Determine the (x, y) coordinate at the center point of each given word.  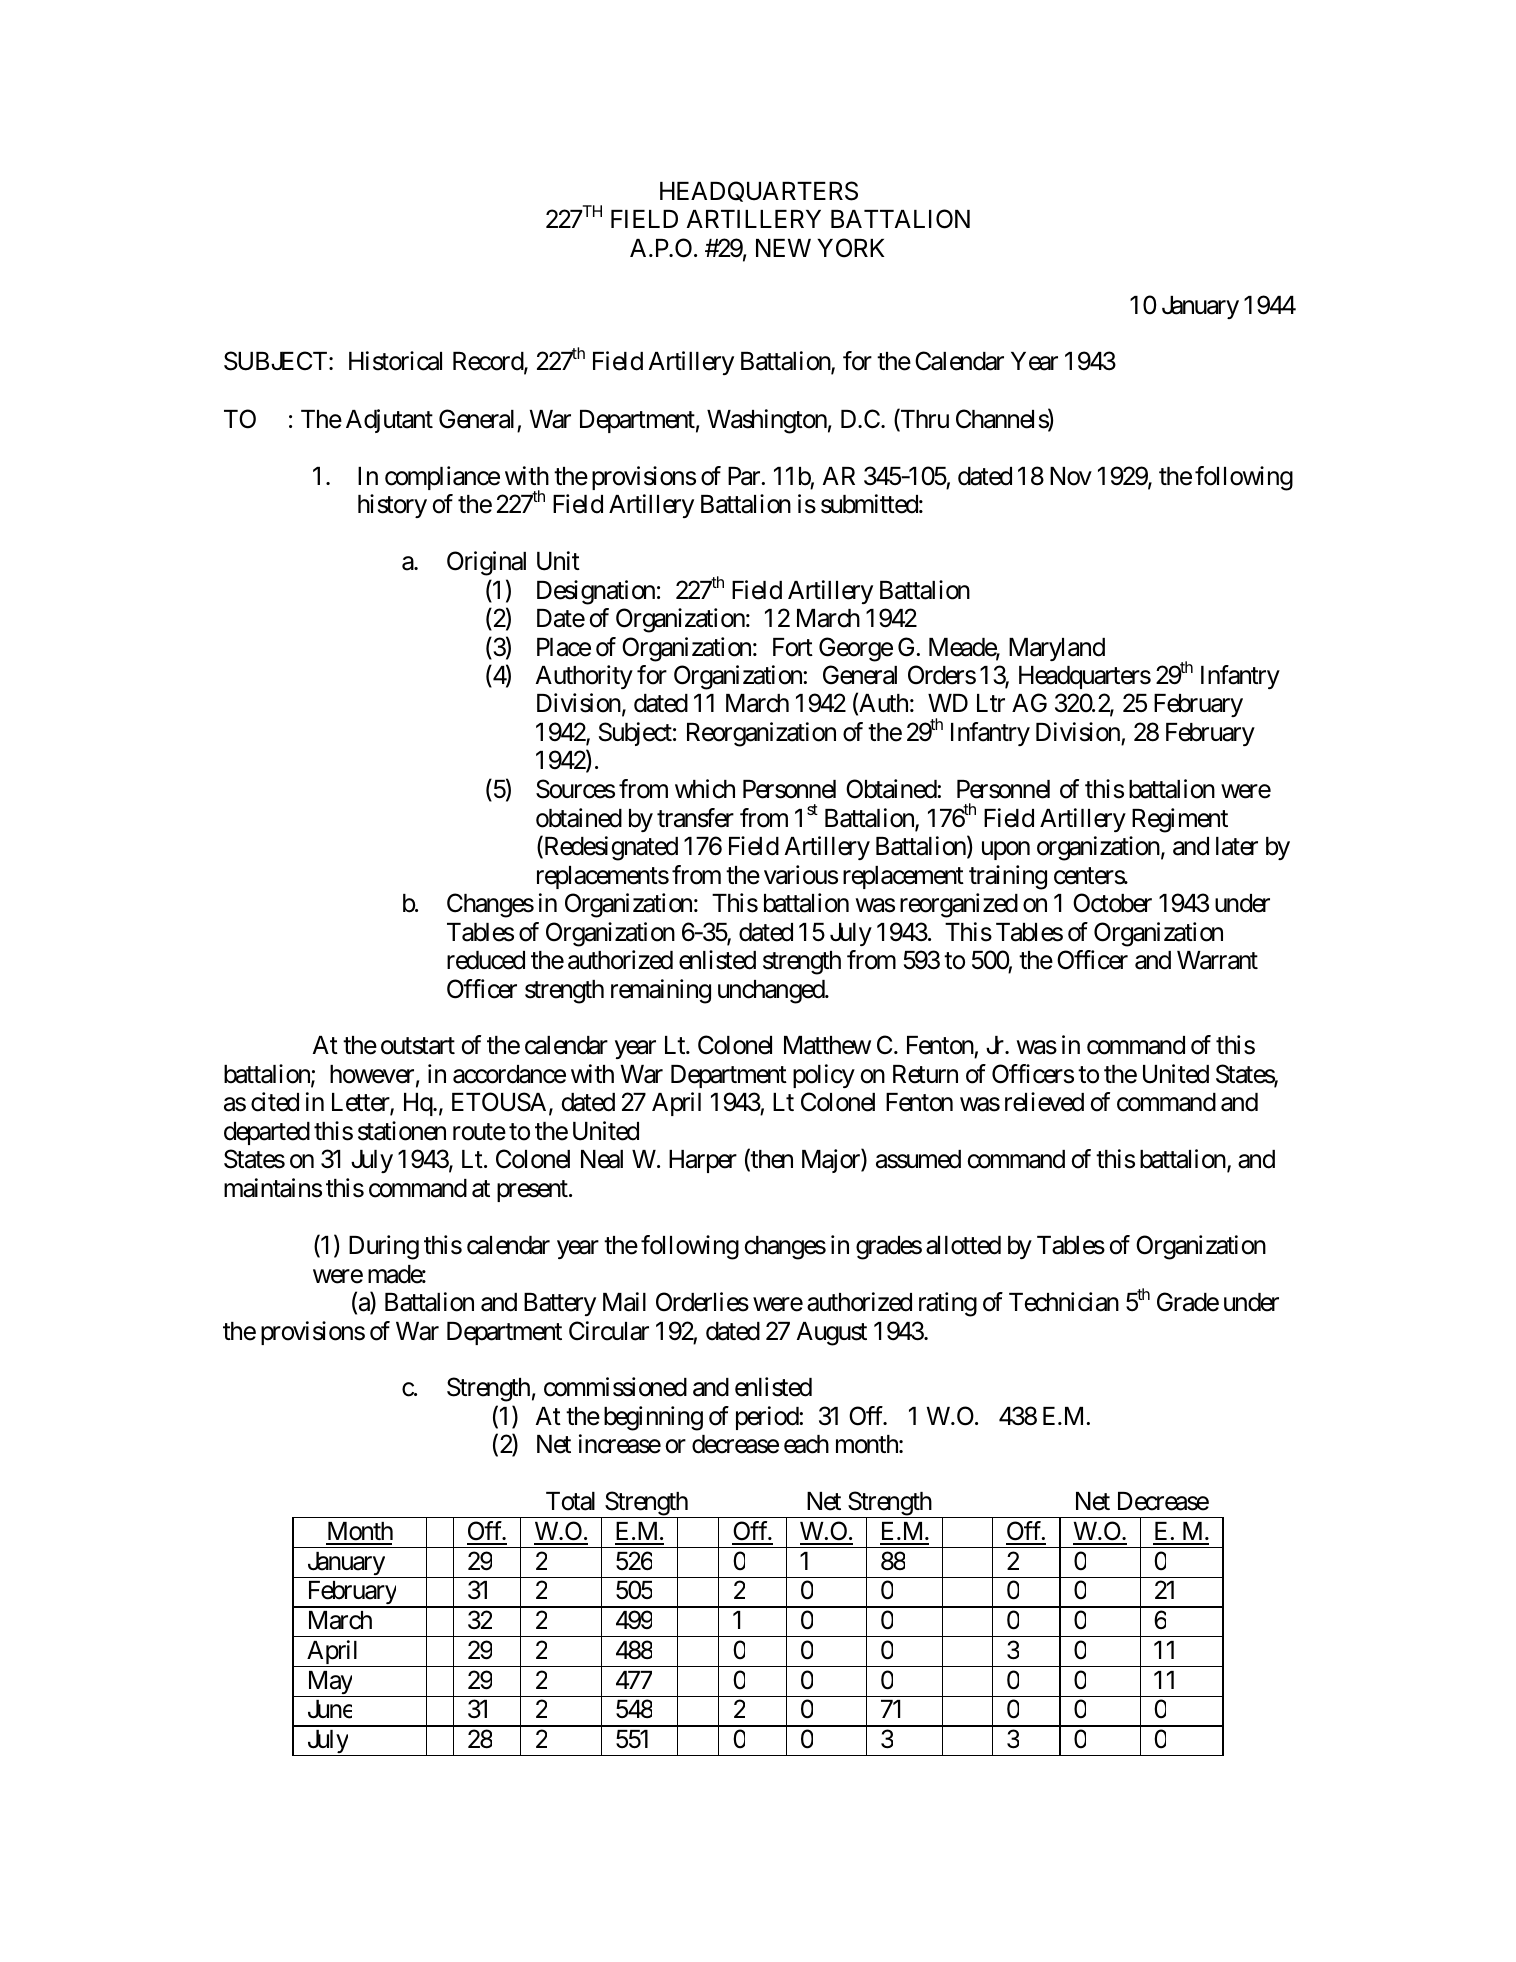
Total (570, 1501)
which (705, 789)
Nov (1071, 476)
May (329, 1684)
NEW (783, 248)
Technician (1064, 1302)
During (384, 1247)
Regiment (1180, 820)
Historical (395, 361)
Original (486, 563)
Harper (703, 1161)
